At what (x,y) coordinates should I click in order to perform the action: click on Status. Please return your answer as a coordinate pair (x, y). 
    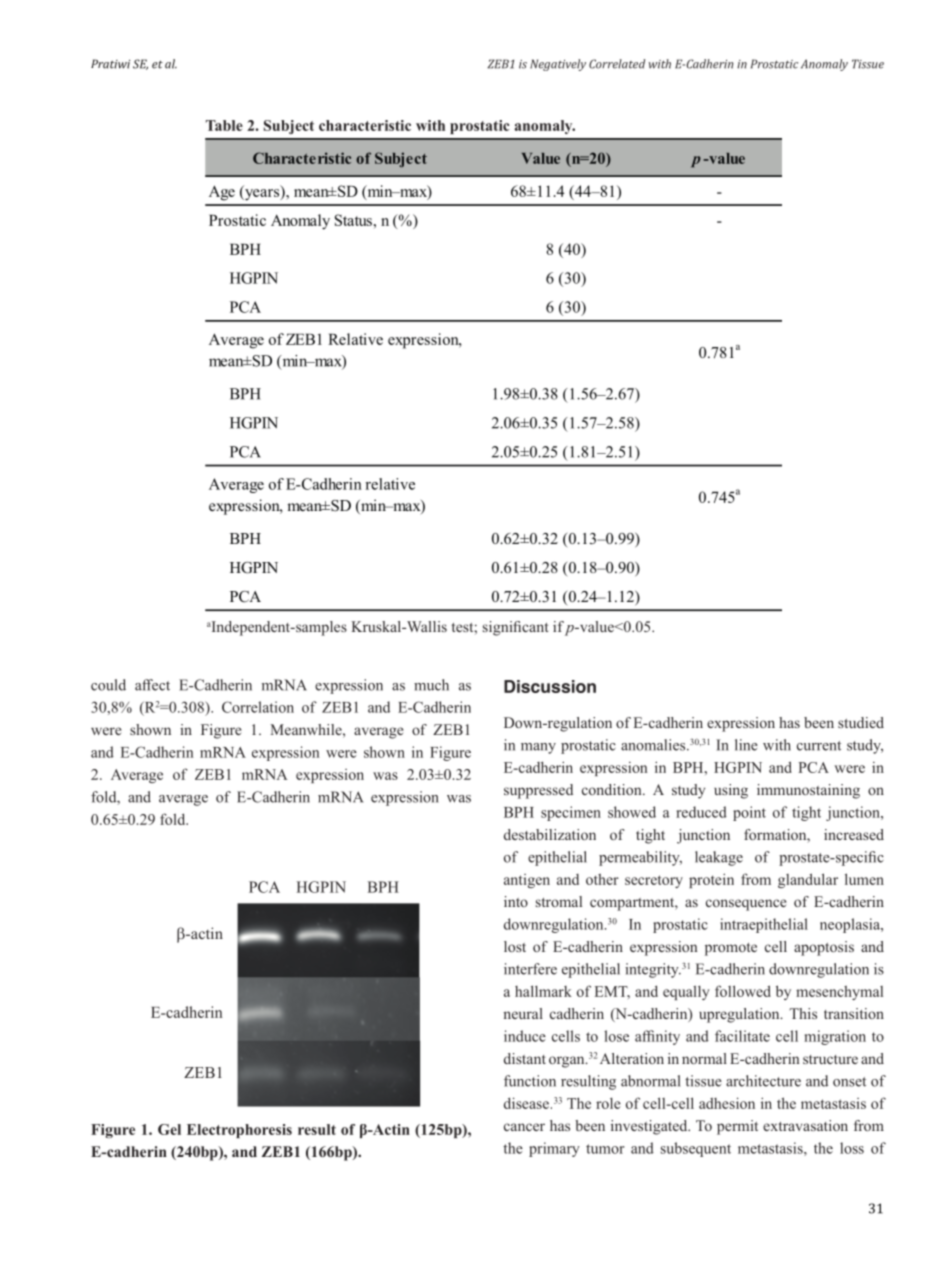
    Looking at the image, I should click on (353, 220).
